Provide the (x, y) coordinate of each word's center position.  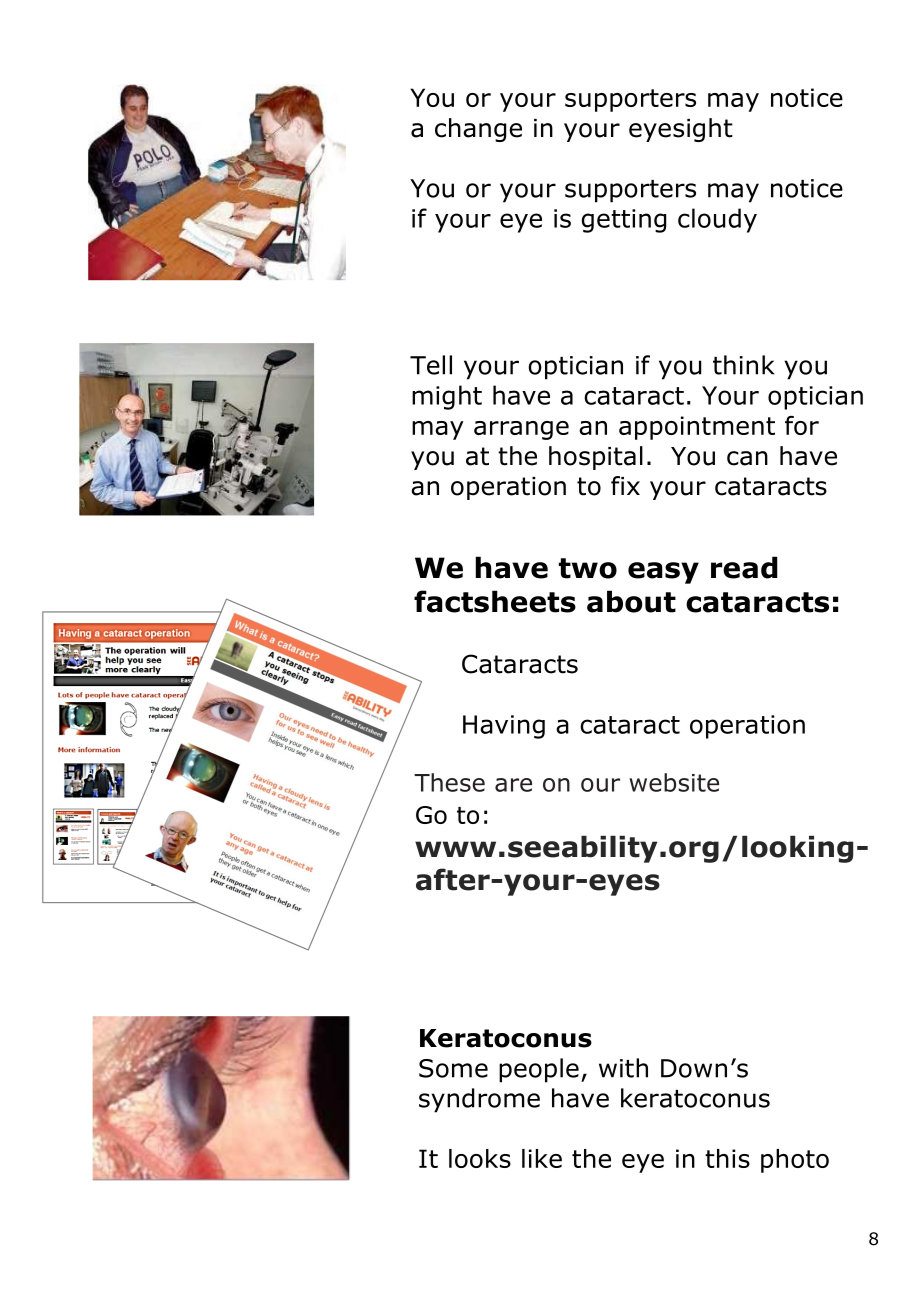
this (727, 1158)
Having (504, 727)
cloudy (717, 220)
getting (624, 221)
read (744, 567)
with (623, 1068)
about (631, 601)
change (478, 130)
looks (480, 1158)
